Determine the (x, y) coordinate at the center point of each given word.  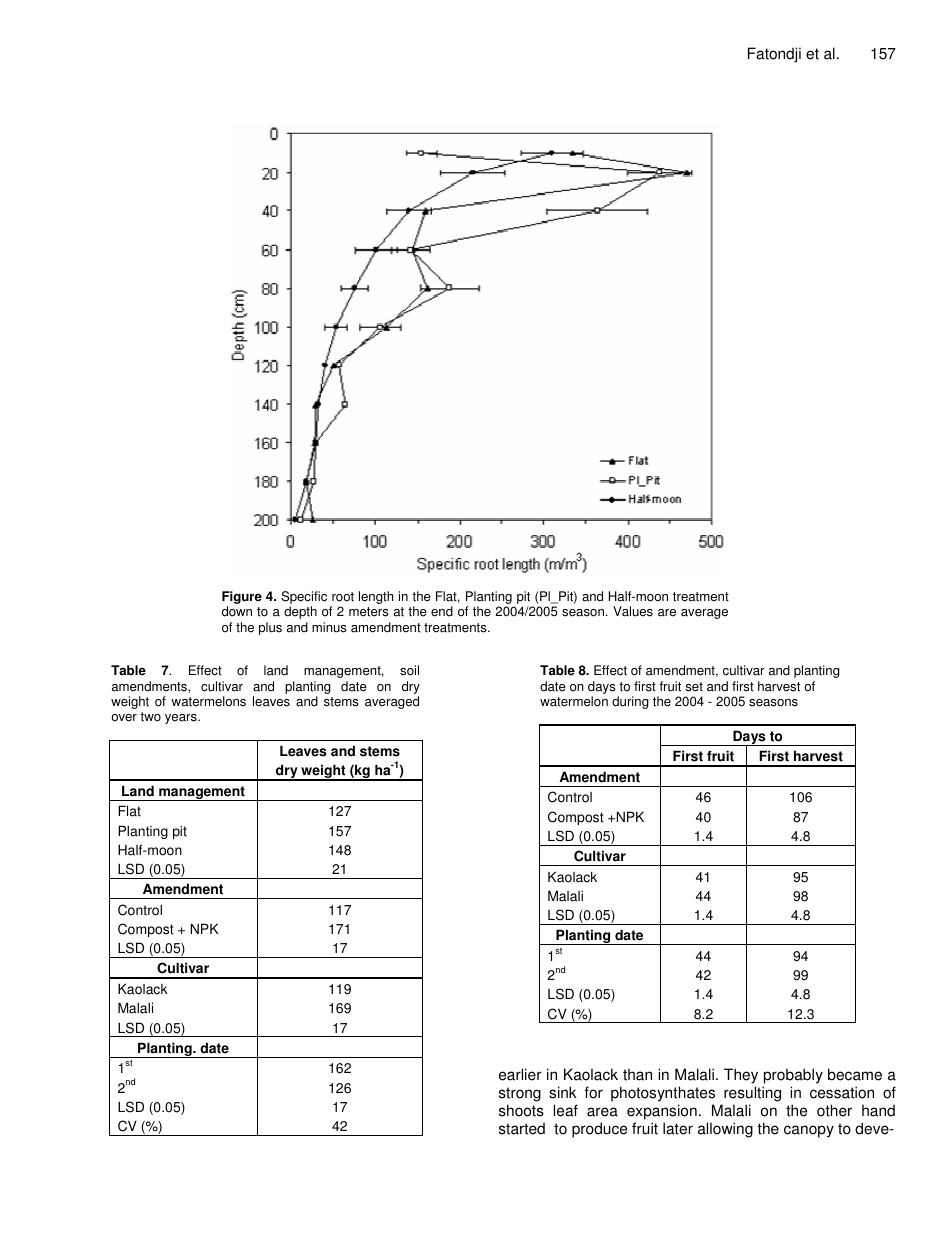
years (182, 719)
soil (409, 670)
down (237, 611)
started (522, 1128)
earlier (520, 1074)
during (630, 702)
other (834, 1110)
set (694, 687)
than (637, 1074)
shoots (521, 1110)
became (855, 1074)
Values (633, 611)
